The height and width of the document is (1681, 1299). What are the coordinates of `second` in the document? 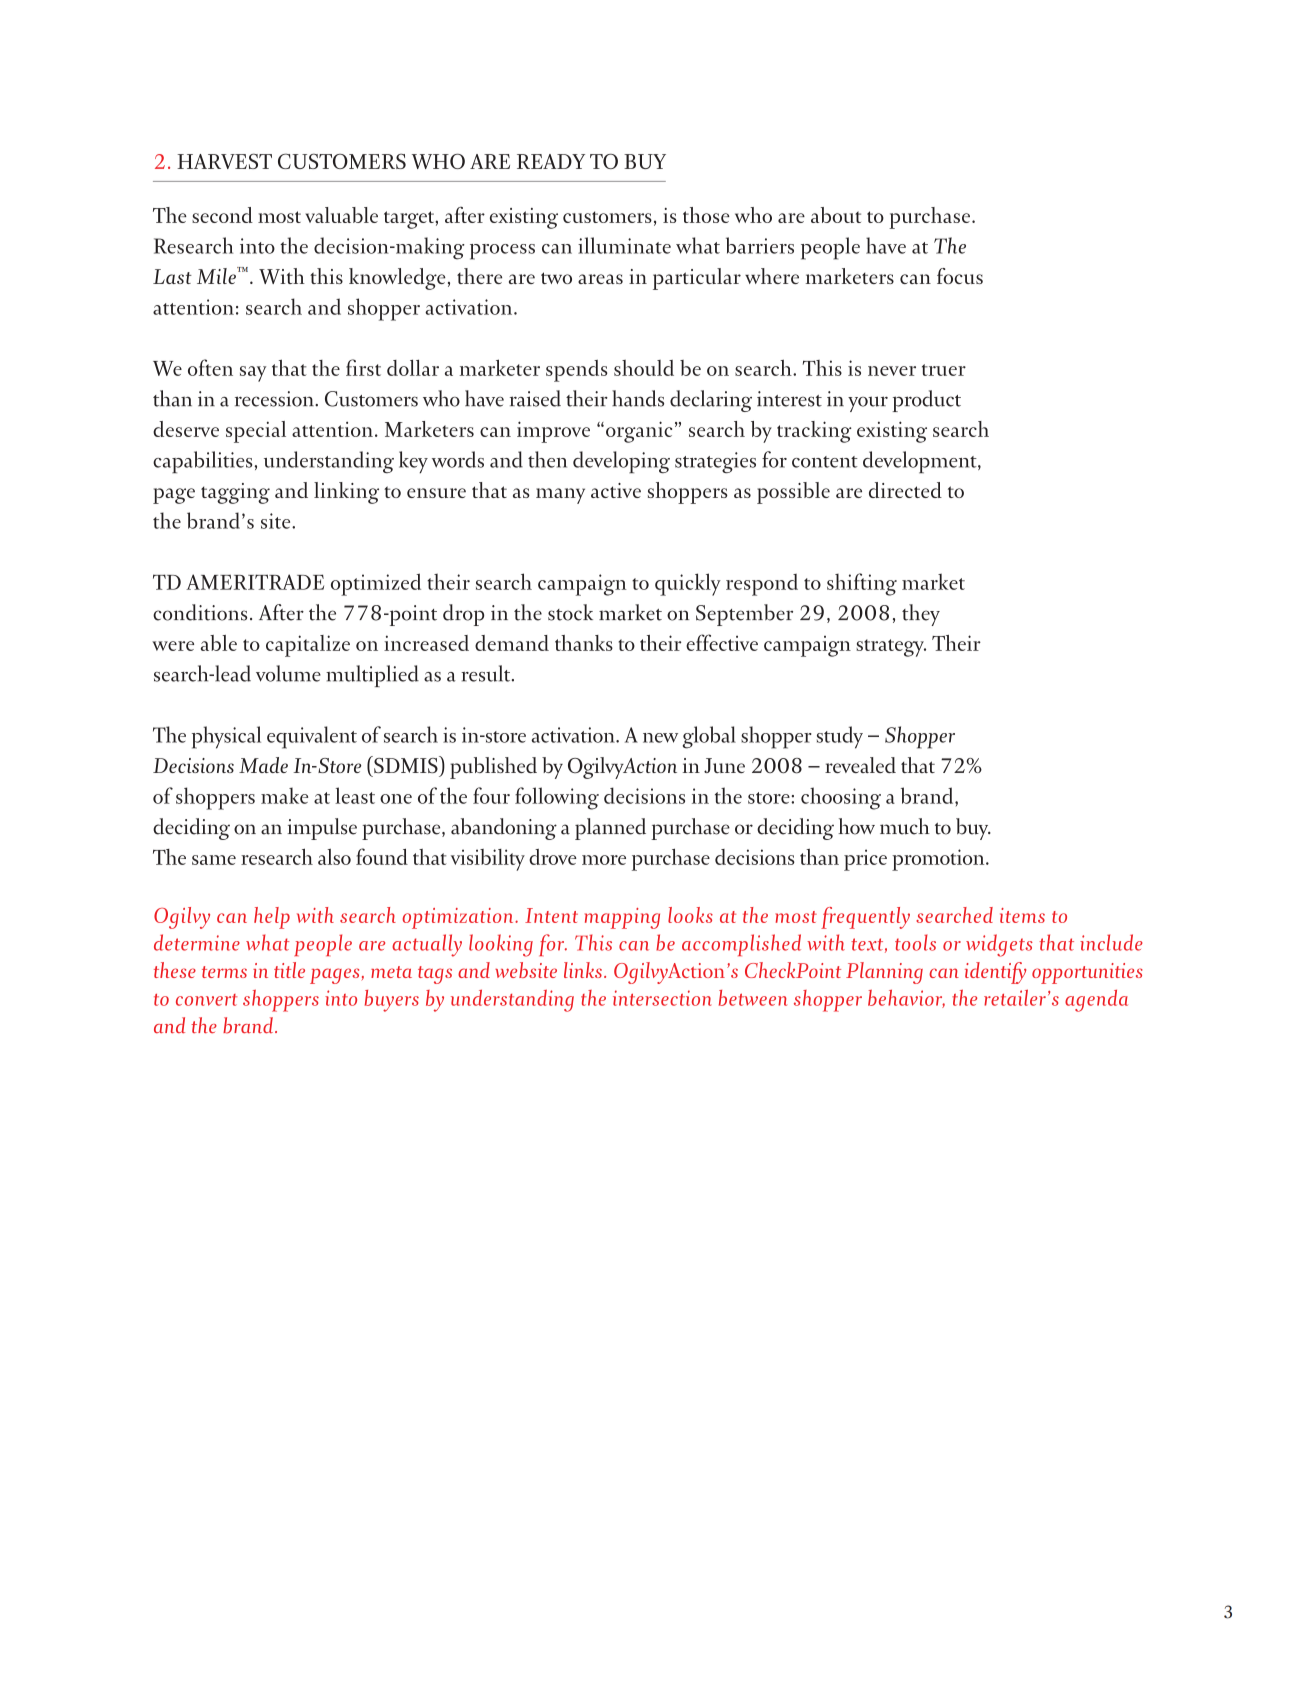 It's located at (222, 215).
